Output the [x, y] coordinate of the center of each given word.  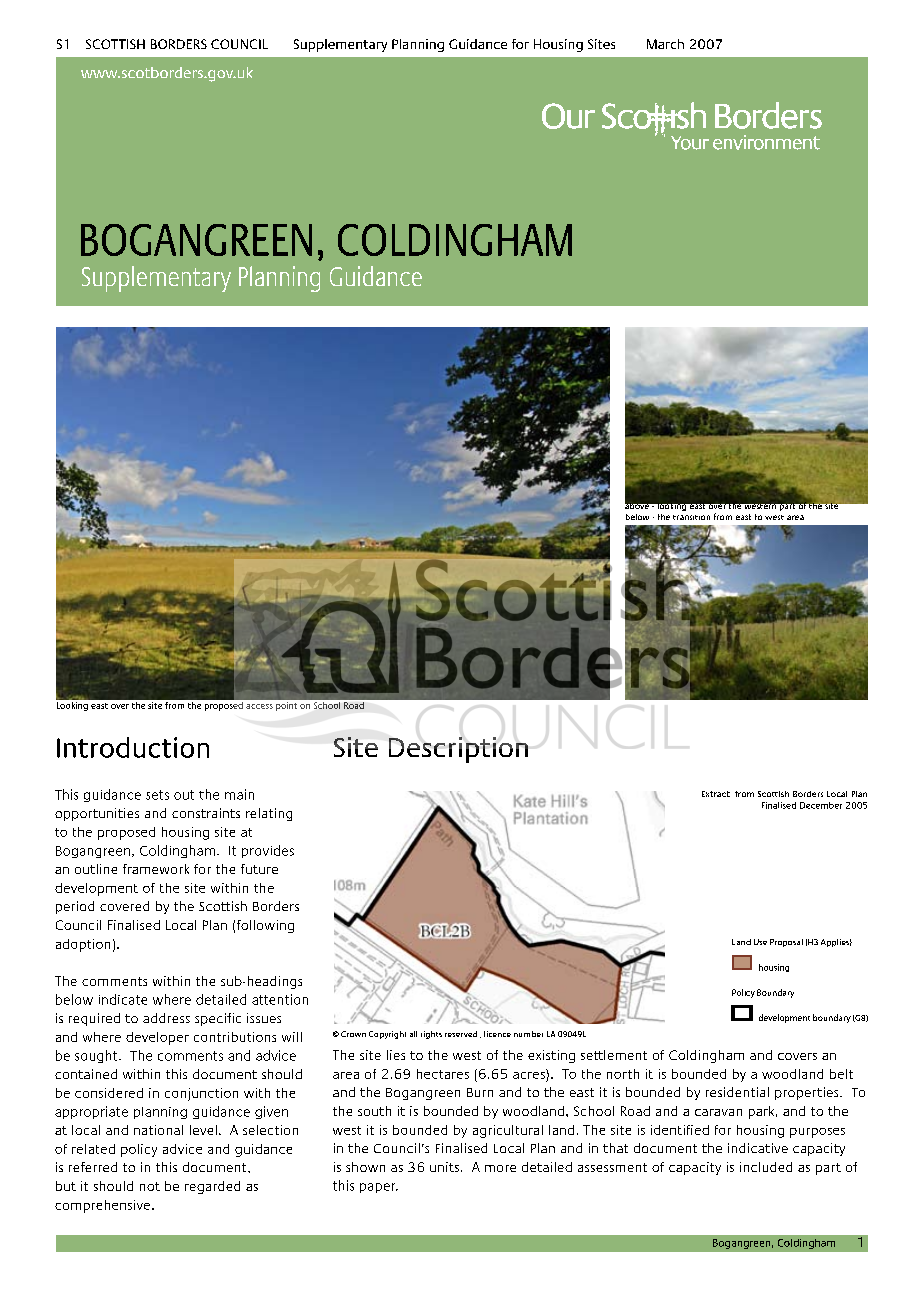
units [444, 1167]
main [239, 794]
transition [691, 517]
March [665, 44]
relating [269, 814]
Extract [716, 794]
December [821, 805]
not [150, 1186]
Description [458, 750]
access [259, 706]
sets [157, 795]
